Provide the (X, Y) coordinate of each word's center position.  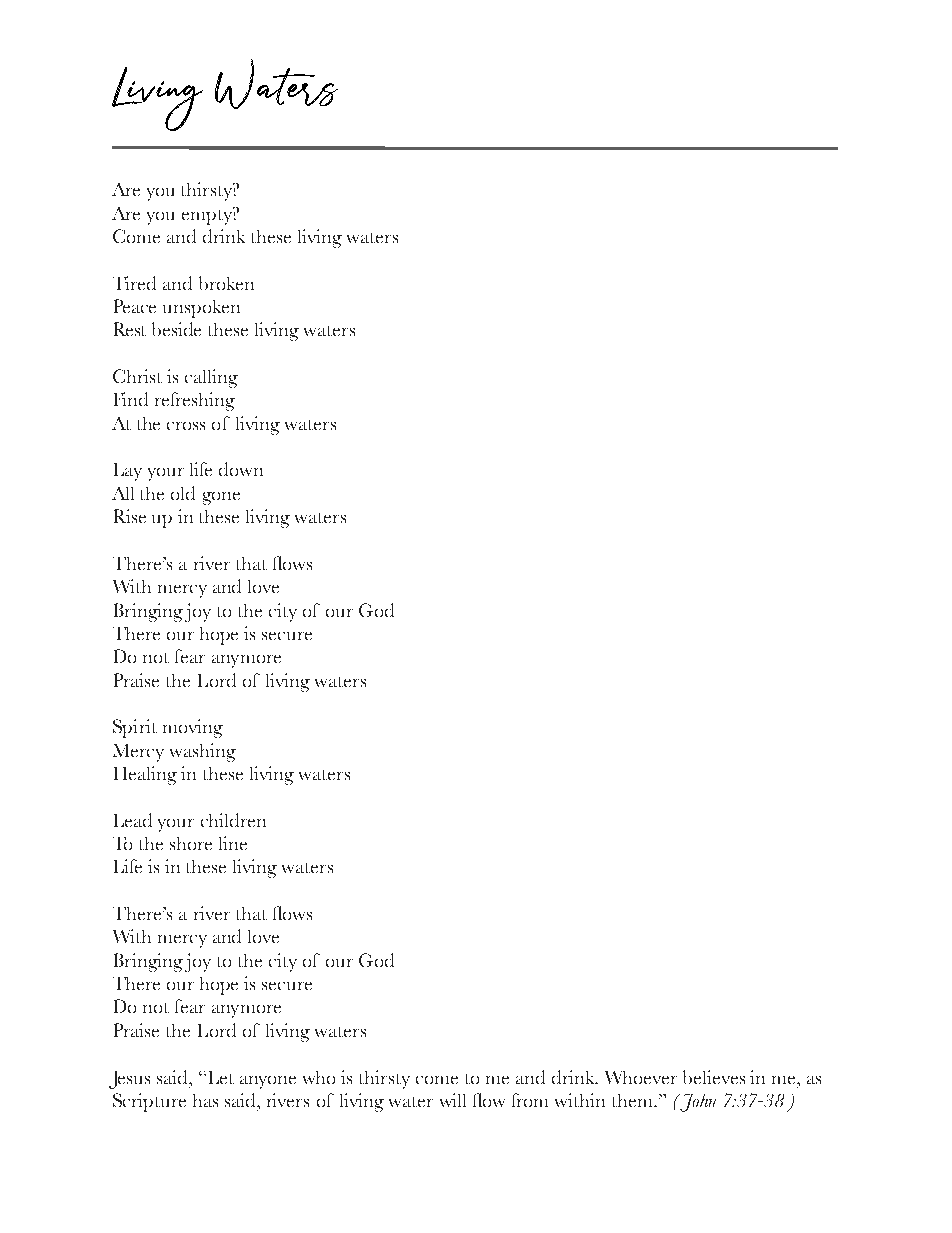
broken (226, 283)
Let (219, 1077)
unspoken (201, 309)
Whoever (641, 1077)
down (241, 469)
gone (221, 498)
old (183, 493)
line (233, 843)
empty (208, 216)
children (233, 820)
